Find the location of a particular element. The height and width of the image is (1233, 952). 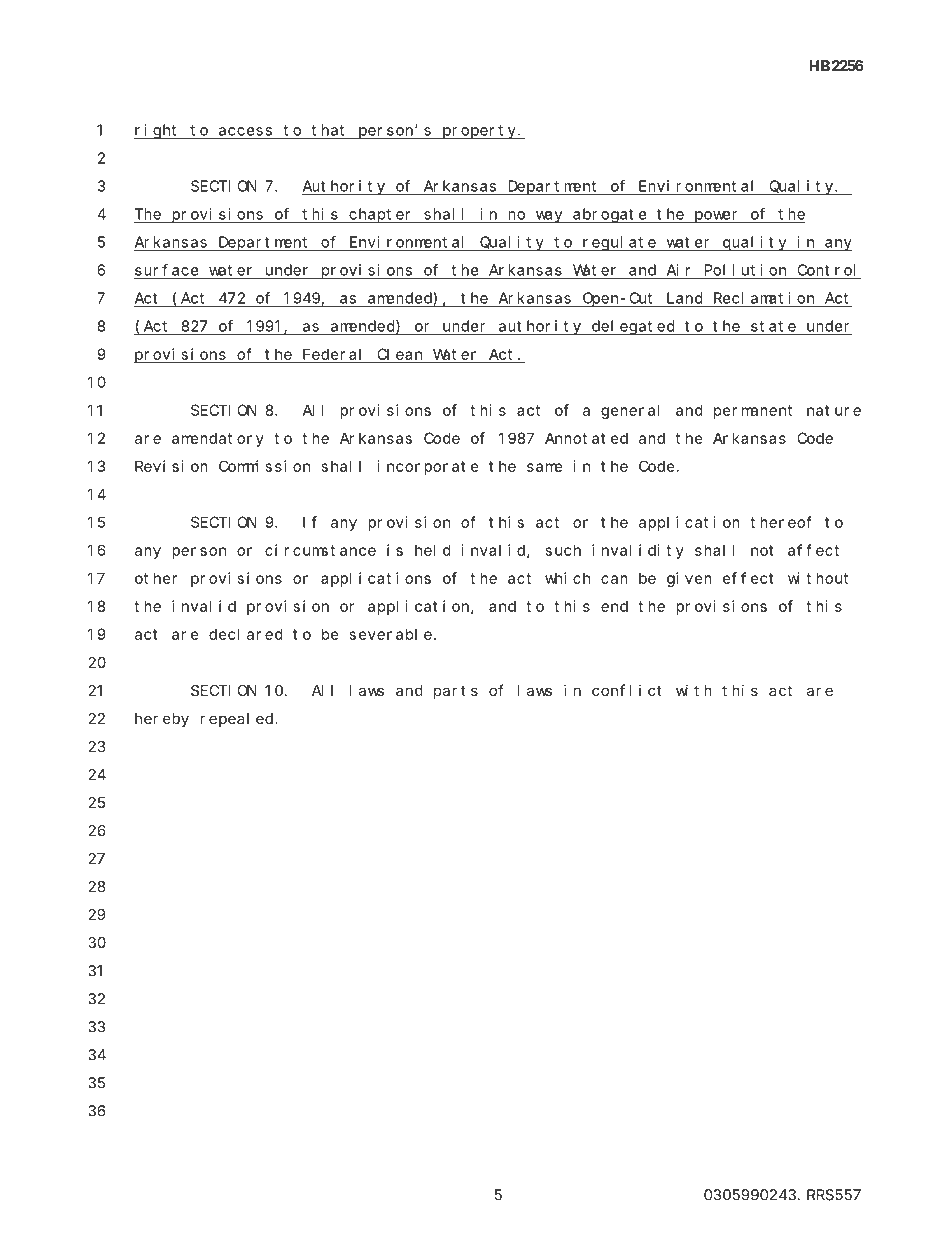

Annotated is located at coordinates (586, 438).
